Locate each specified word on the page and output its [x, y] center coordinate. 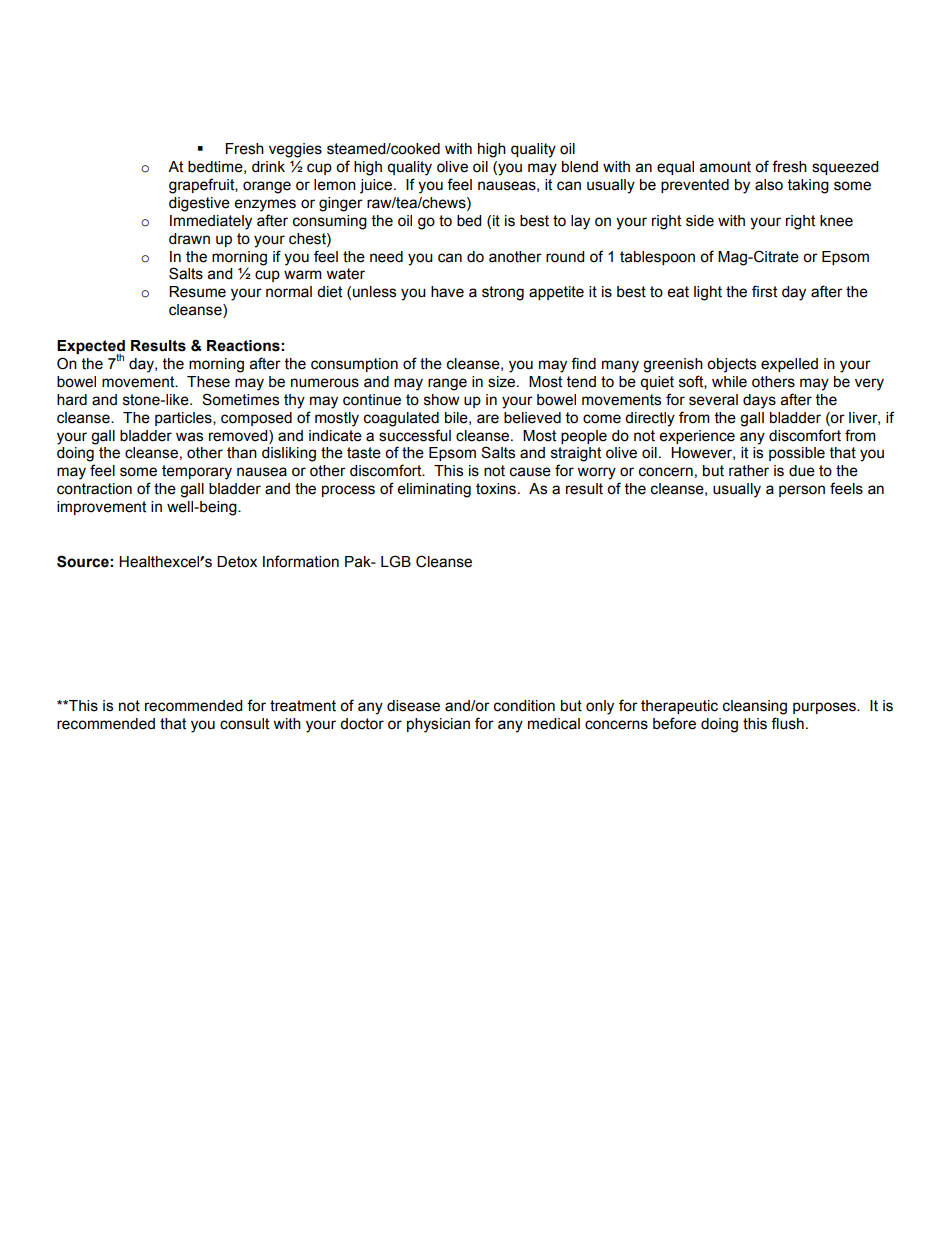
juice [376, 186]
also [769, 185]
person [802, 491]
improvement [101, 508]
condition [524, 706]
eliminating [434, 490]
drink [268, 167]
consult [244, 724]
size [503, 382]
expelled [789, 365]
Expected [91, 348]
